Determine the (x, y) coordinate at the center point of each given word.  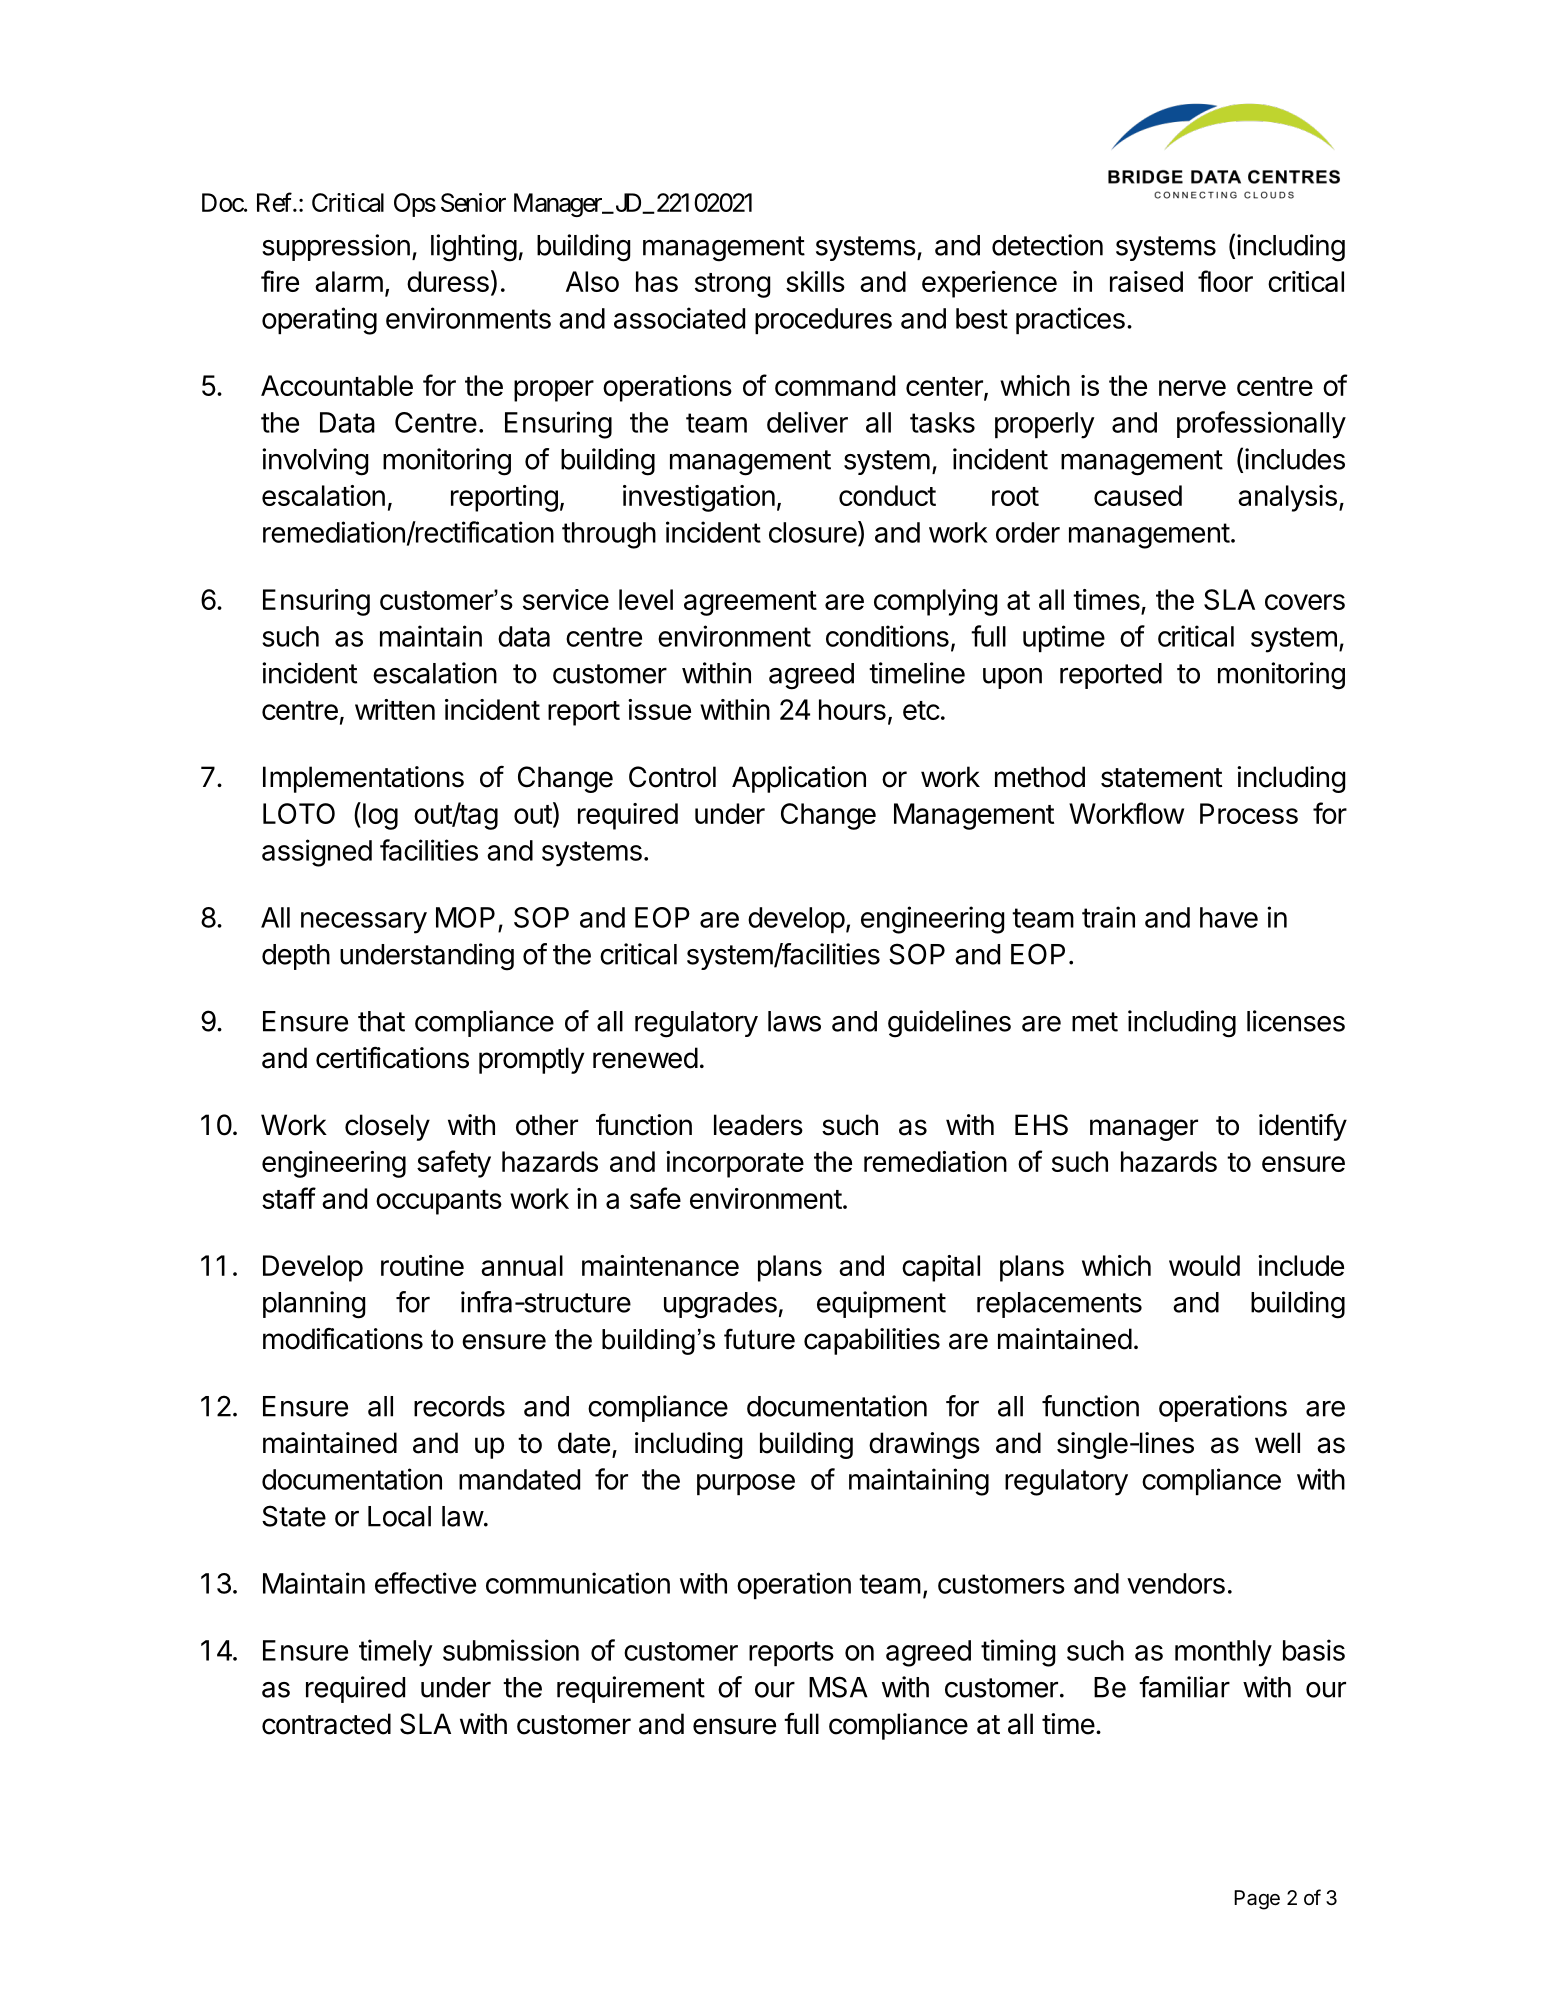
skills (815, 281)
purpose (746, 1484)
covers (1305, 602)
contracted (326, 1724)
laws (794, 1021)
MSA (838, 1687)
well (1277, 1443)
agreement (750, 603)
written (395, 709)
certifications (392, 1058)
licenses (1296, 1021)
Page (1257, 1900)
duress (448, 281)
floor (1225, 281)
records (459, 1406)
